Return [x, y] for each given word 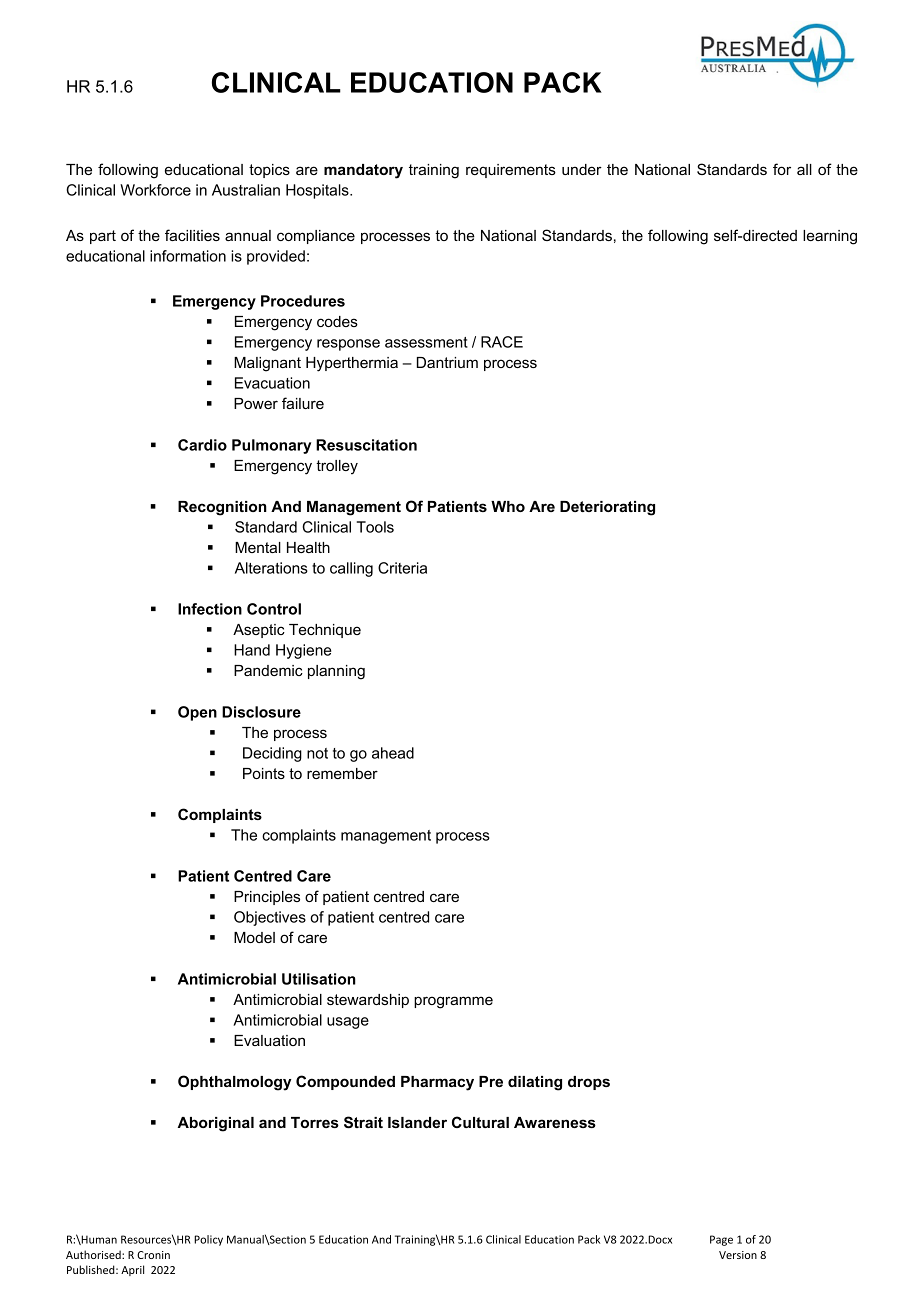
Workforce [155, 190]
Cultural [480, 1122]
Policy [208, 1240]
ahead [393, 753]
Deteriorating [607, 508]
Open [197, 713]
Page [721, 1240]
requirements [511, 171]
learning [830, 237]
